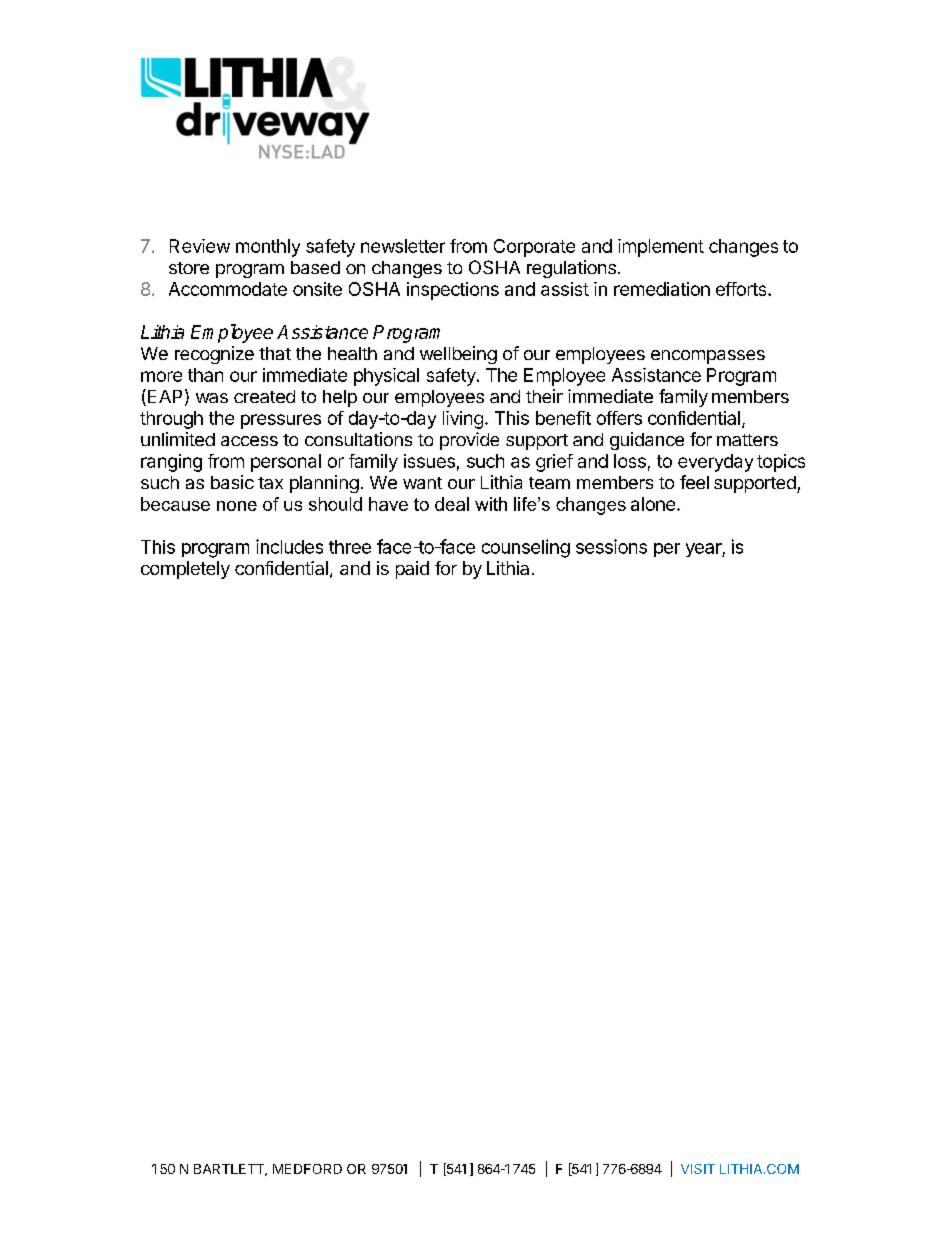  What do you see at coordinates (412, 570) in the document?
I see `paid` at bounding box center [412, 570].
